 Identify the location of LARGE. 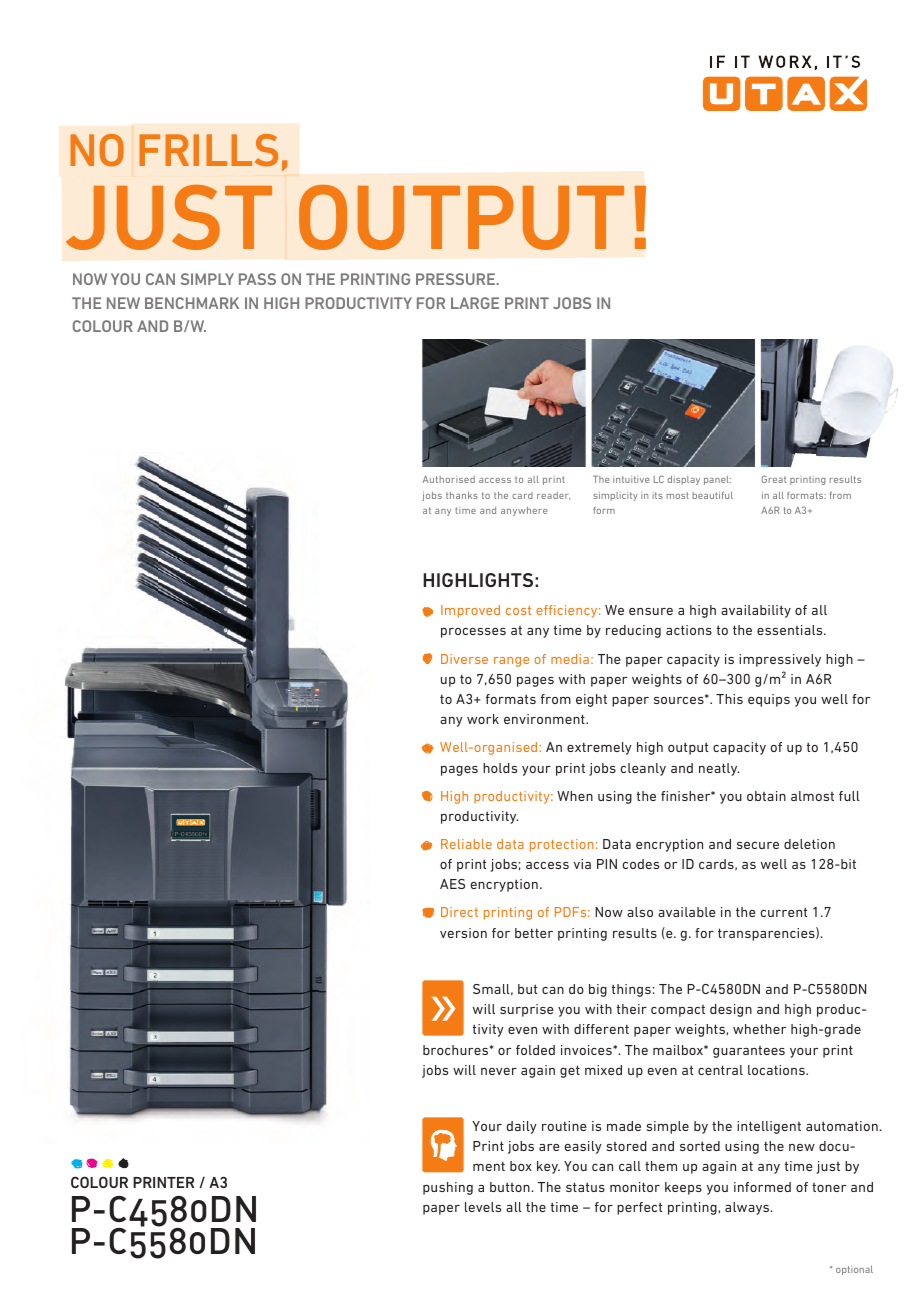
(475, 303).
